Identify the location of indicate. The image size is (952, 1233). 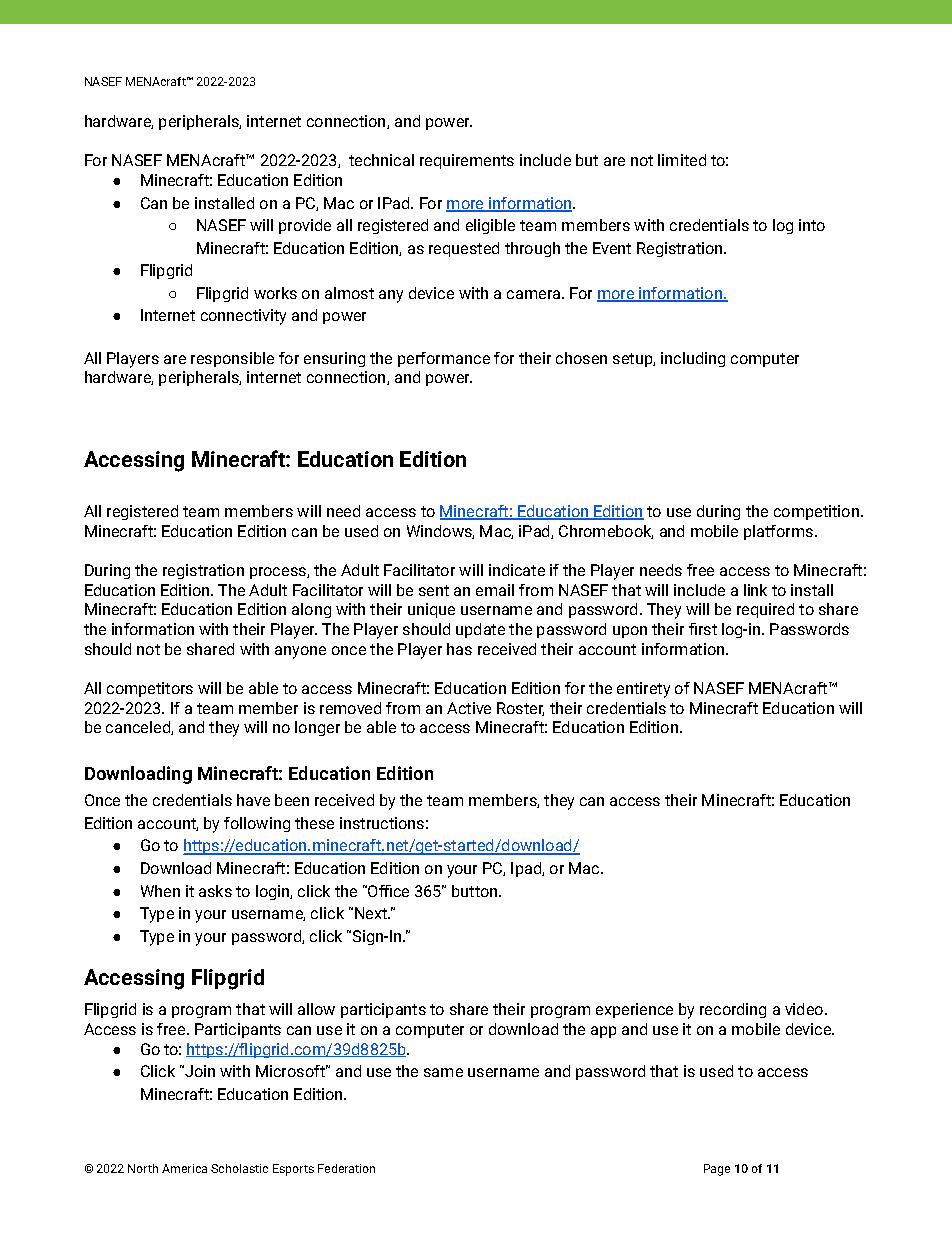
(517, 570).
